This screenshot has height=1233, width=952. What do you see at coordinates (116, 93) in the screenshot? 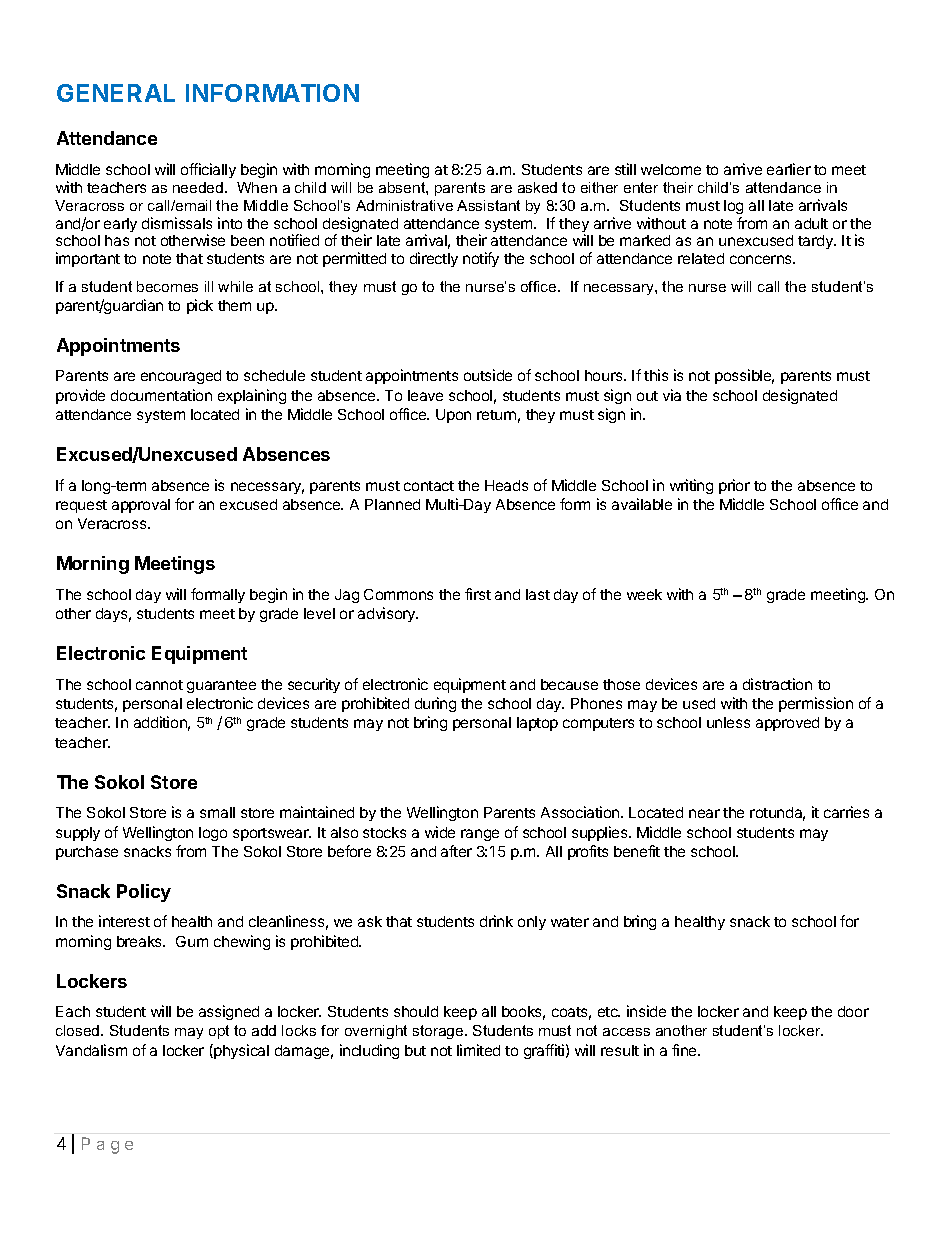
I see `GENERAL` at bounding box center [116, 93].
